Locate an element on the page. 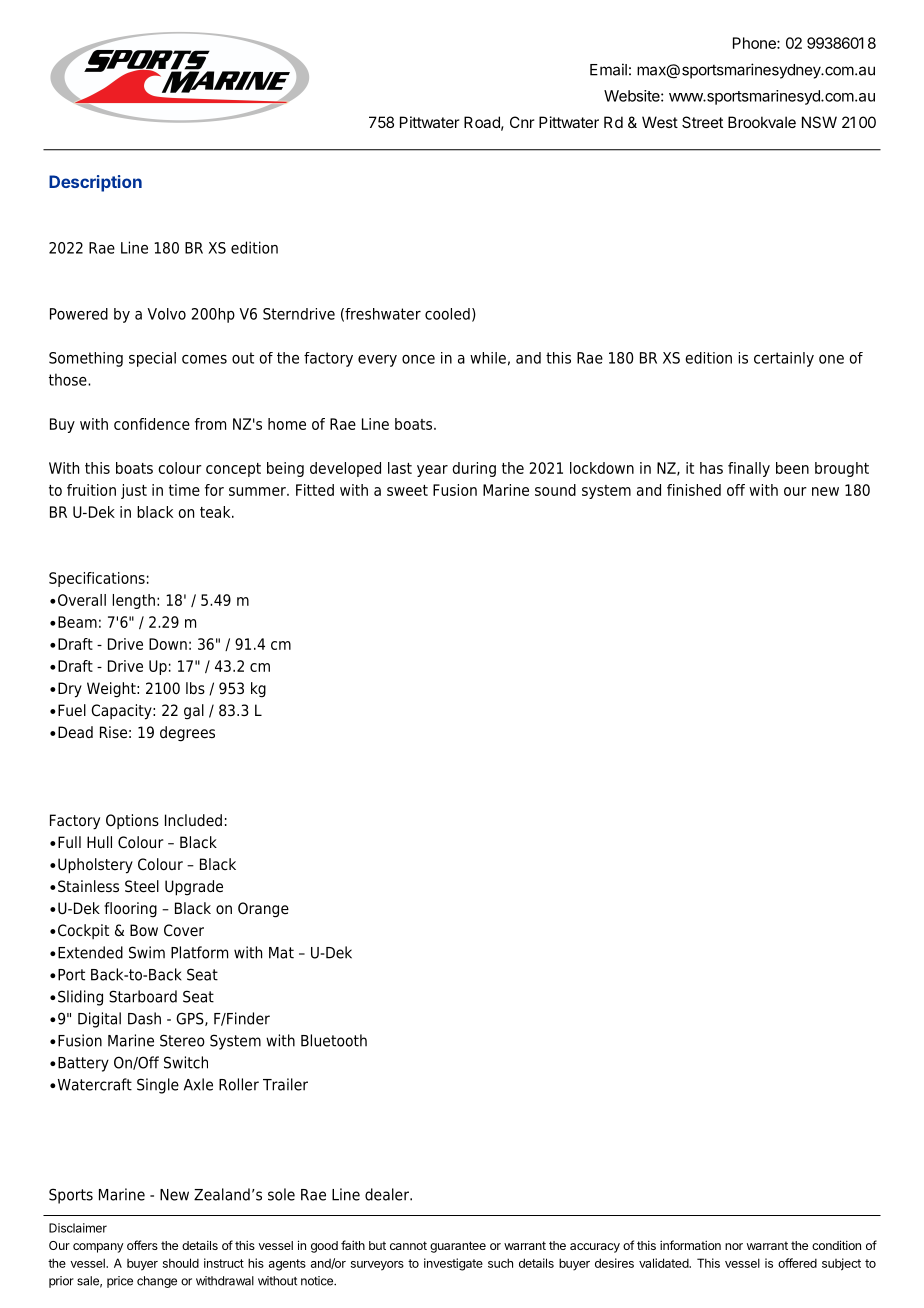 The height and width of the document is (1308, 924). offers is located at coordinates (142, 1245).
